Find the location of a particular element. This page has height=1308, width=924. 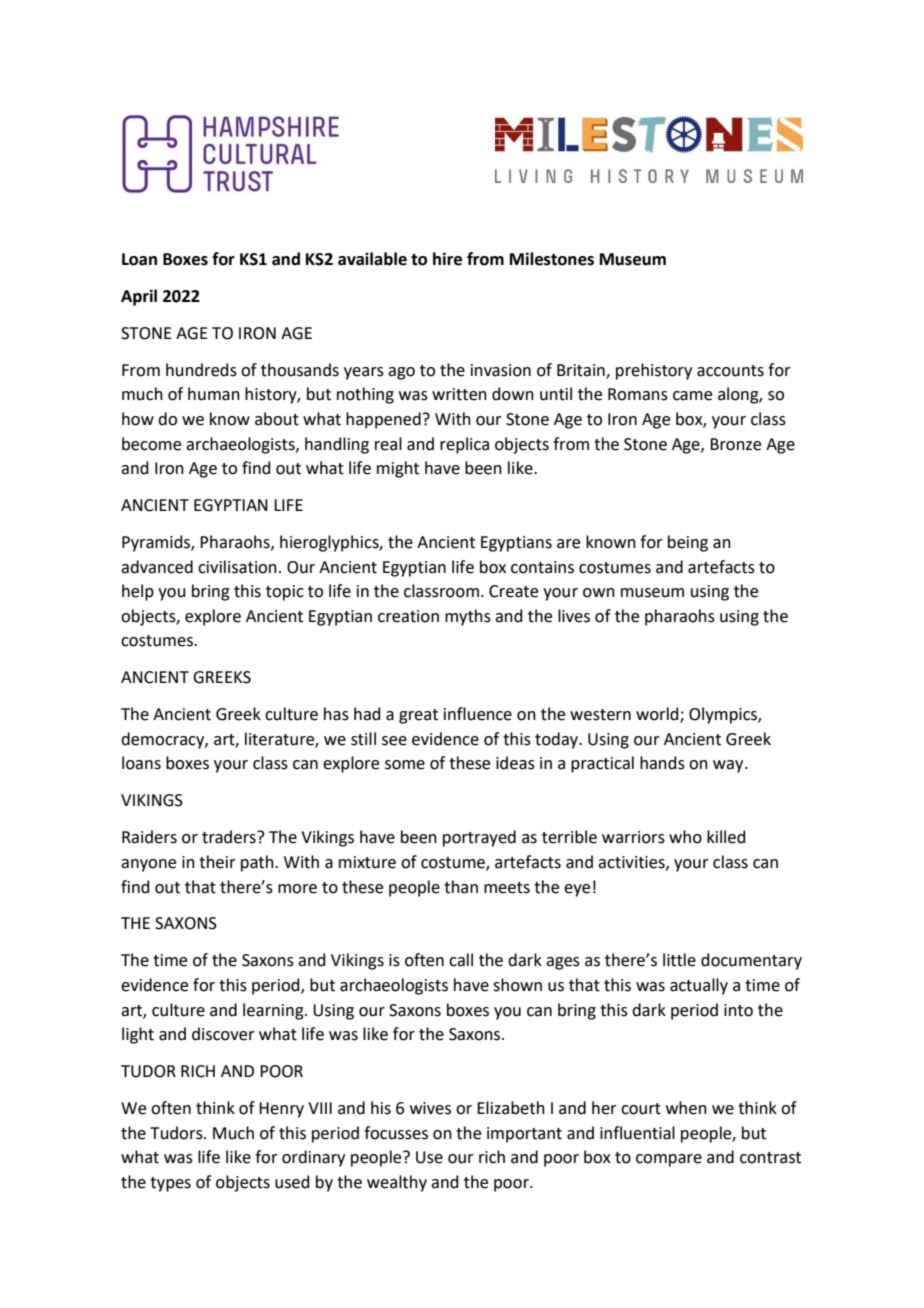

their is located at coordinates (217, 862).
